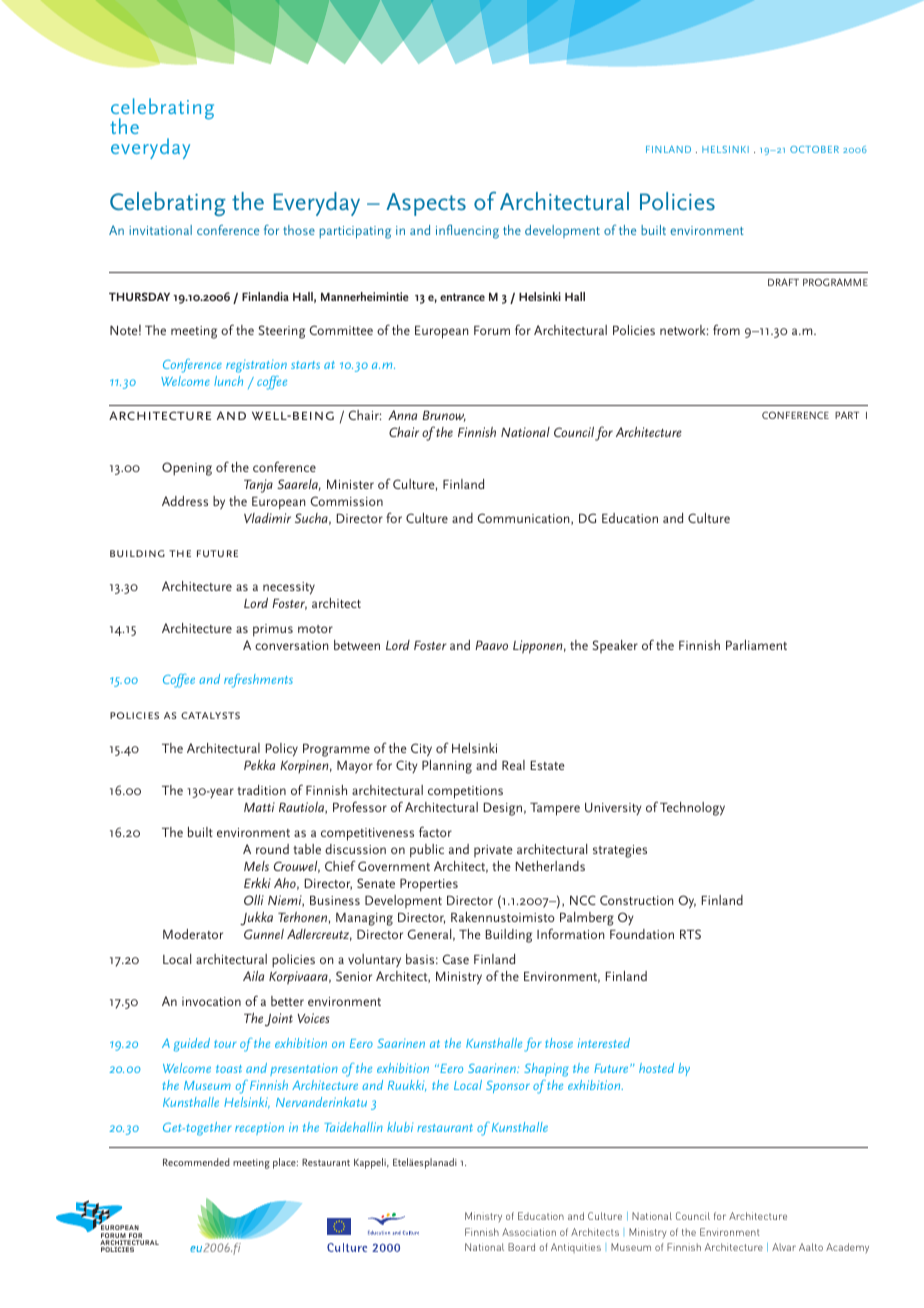  I want to click on invitational, so click(160, 230).
